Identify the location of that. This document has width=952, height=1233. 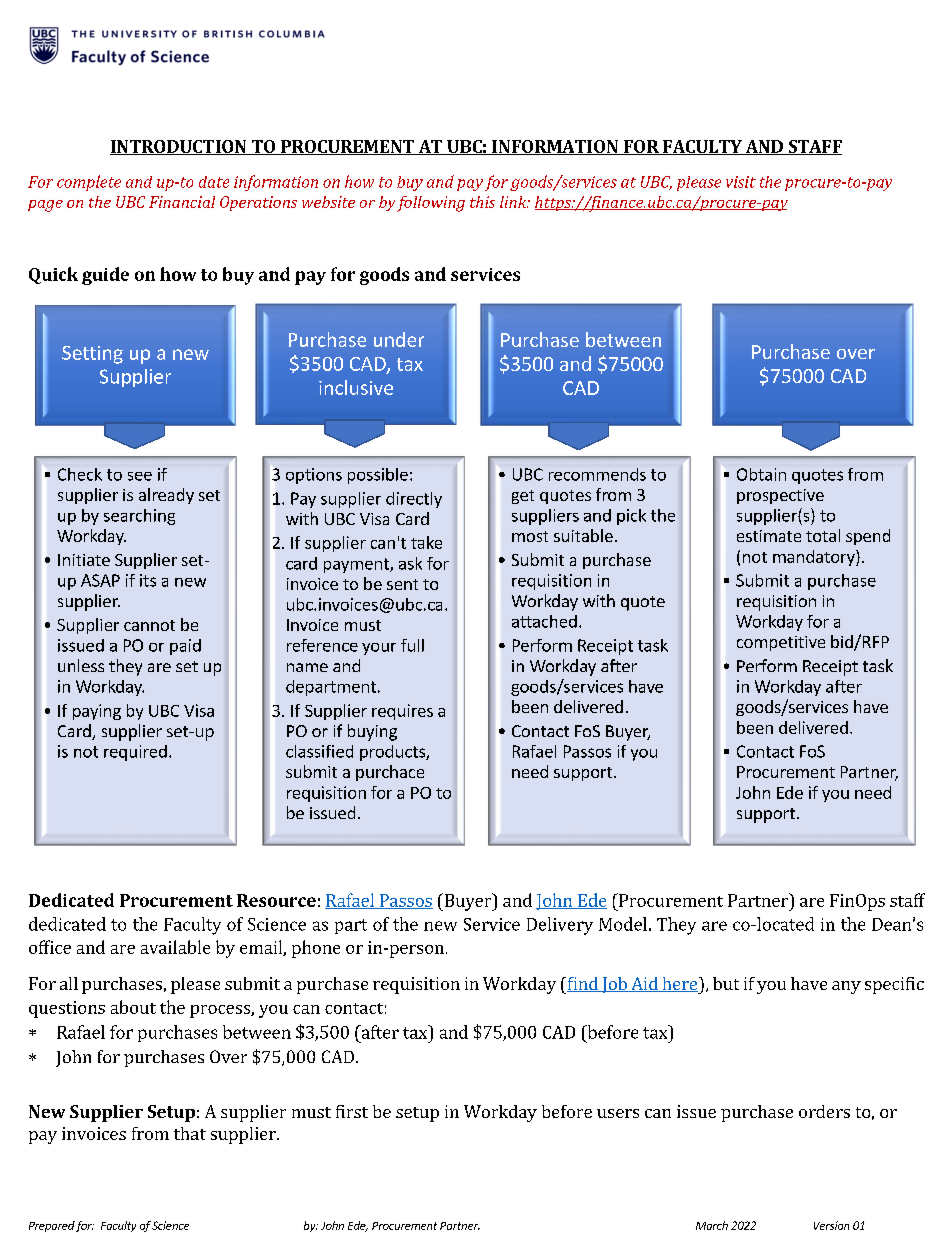
(190, 1133).
